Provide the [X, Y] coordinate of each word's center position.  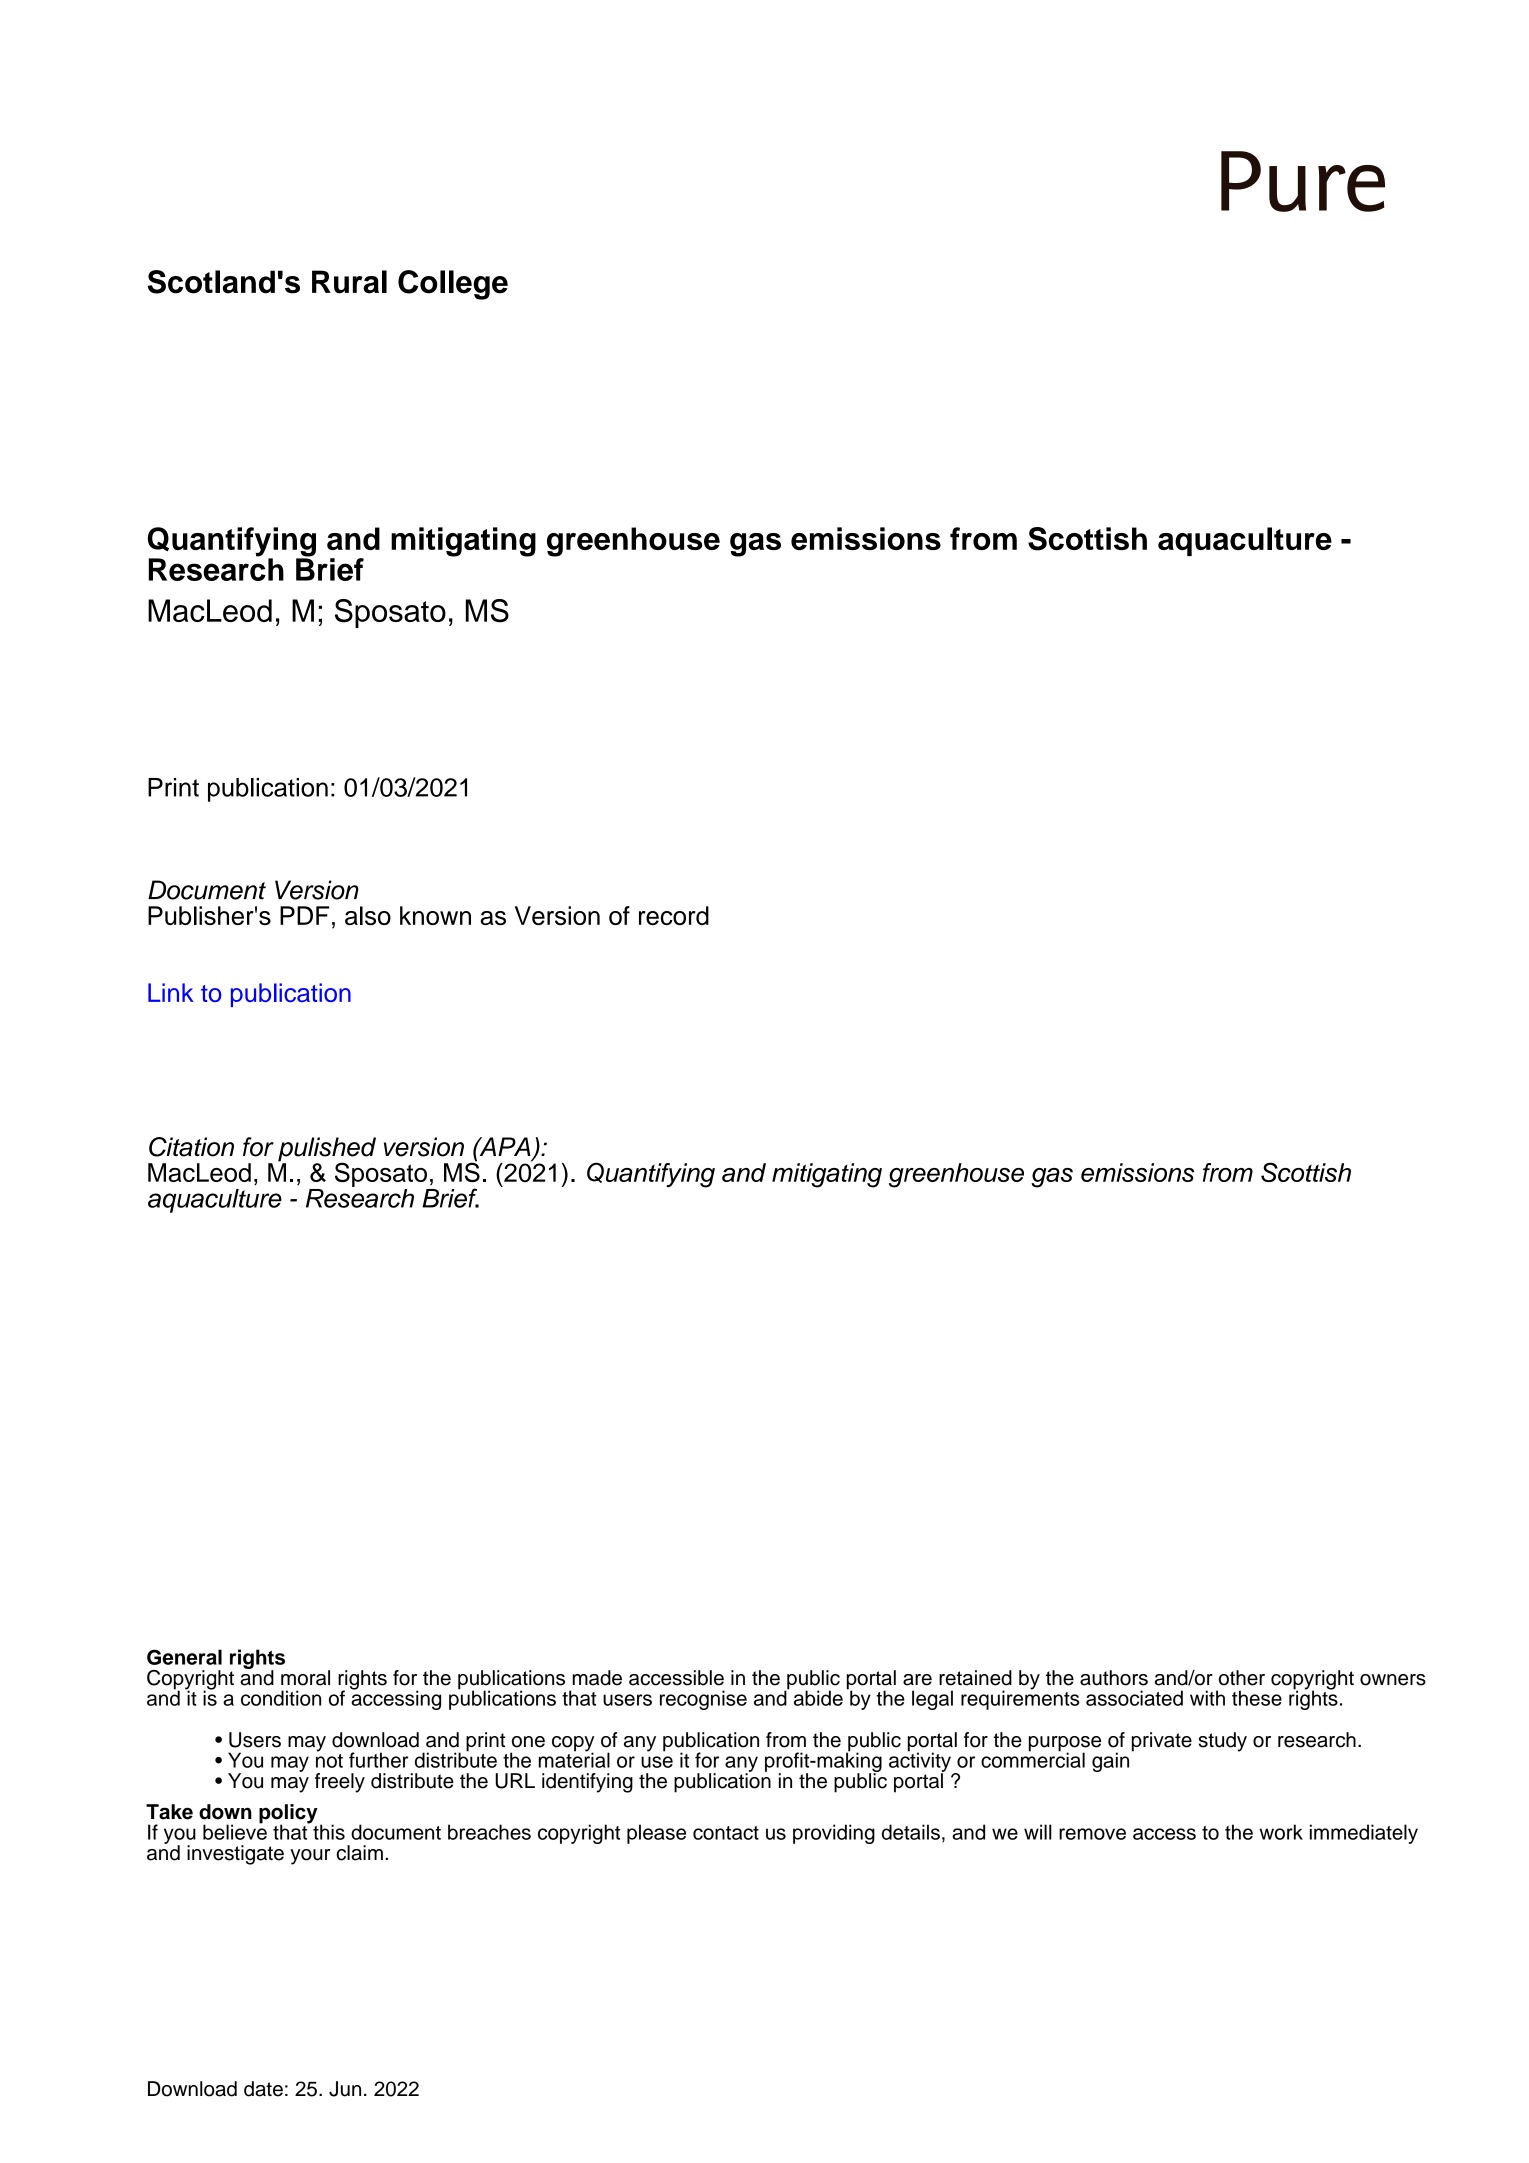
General [184, 1657]
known [435, 915]
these [1257, 1698]
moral [305, 1678]
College [453, 285]
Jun [345, 2089]
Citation [191, 1147]
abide [818, 1698]
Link [171, 992]
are [917, 1680]
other [1242, 1678]
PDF [304, 915]
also [368, 915]
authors [1114, 1678]
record [674, 915]
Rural [349, 282]
